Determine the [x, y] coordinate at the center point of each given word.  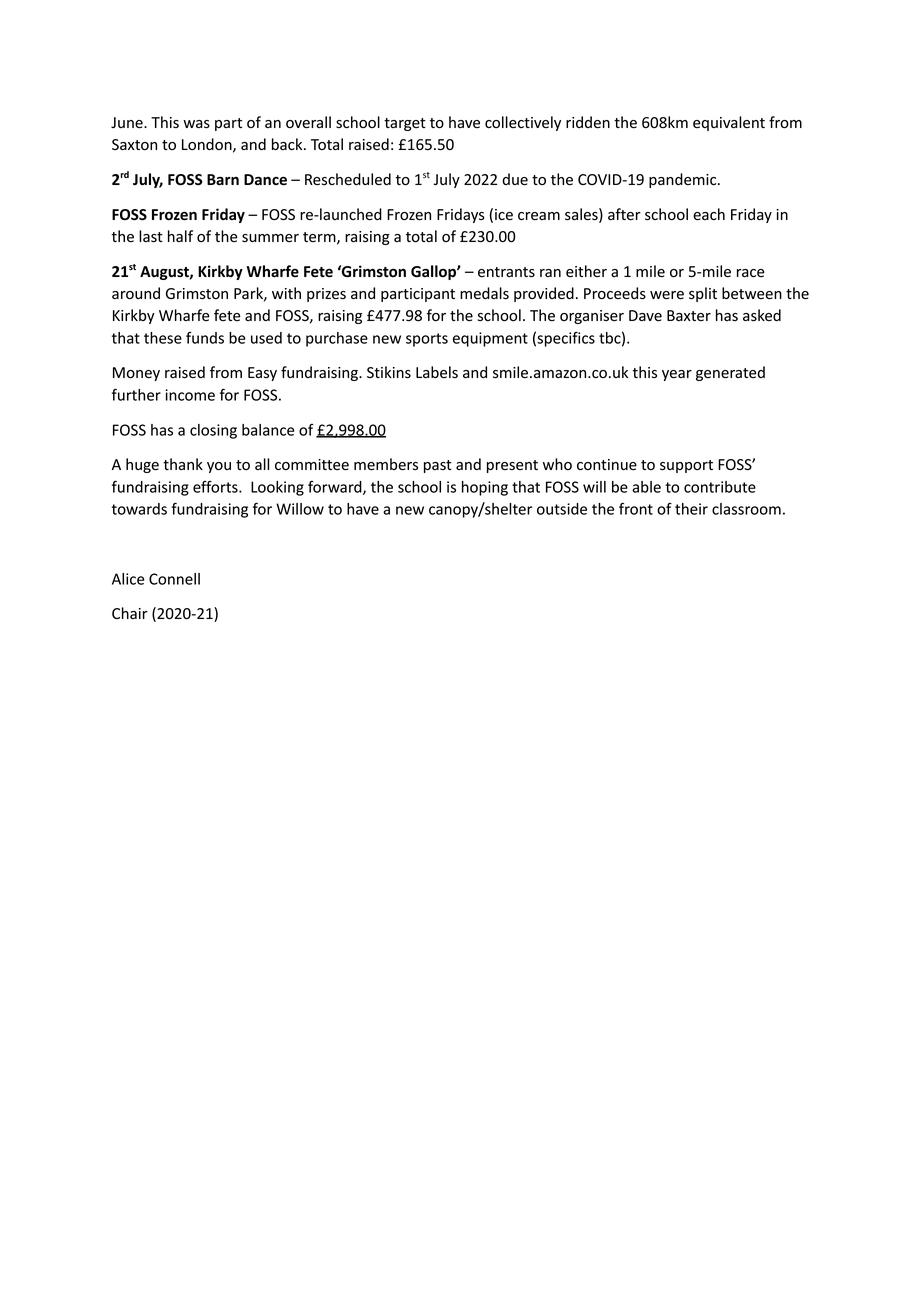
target [405, 124]
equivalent [729, 123]
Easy [262, 374]
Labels [437, 372]
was [196, 124]
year [677, 375]
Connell [174, 579]
